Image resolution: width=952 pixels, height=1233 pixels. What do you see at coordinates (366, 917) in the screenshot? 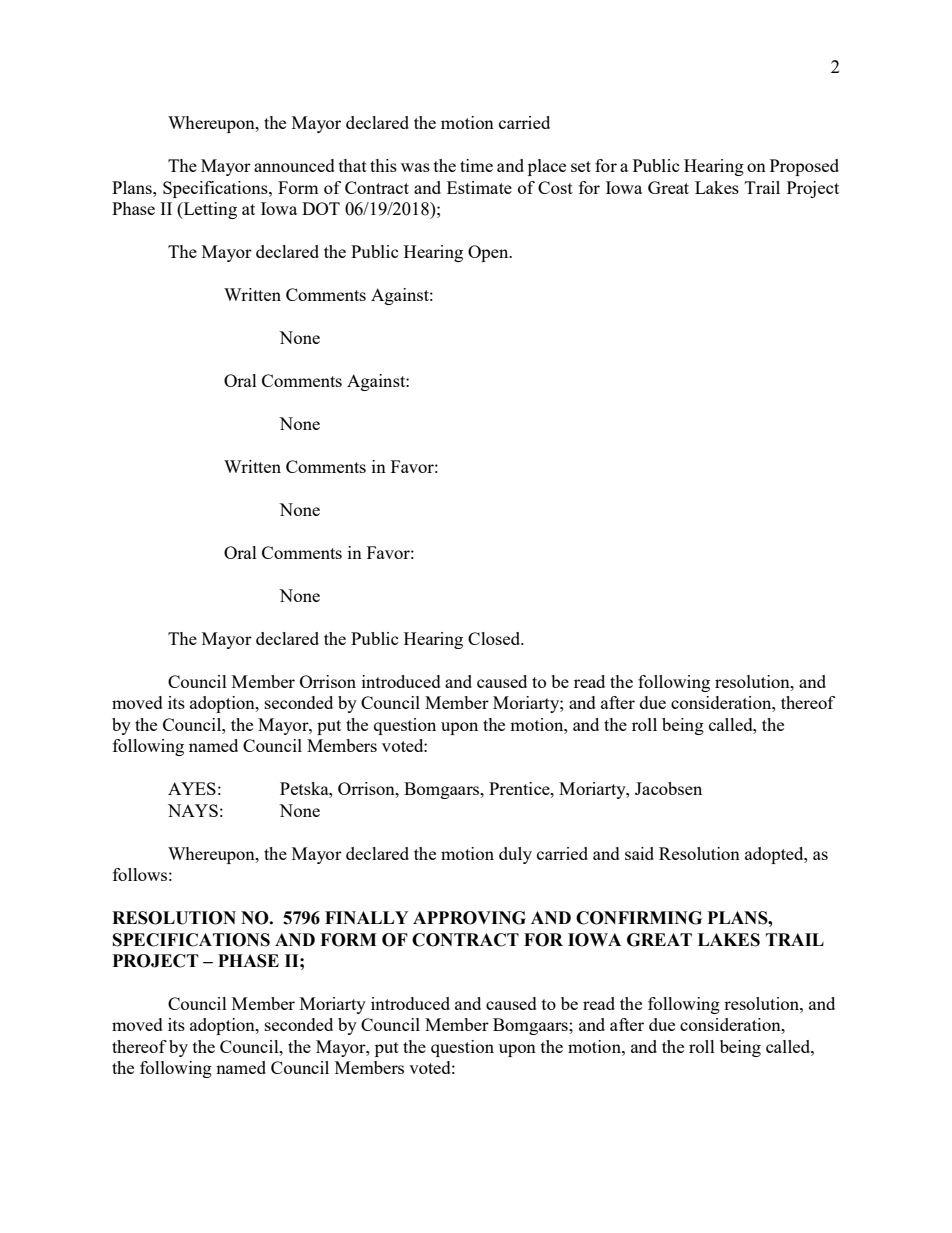
I see `FINALLY` at bounding box center [366, 917].
